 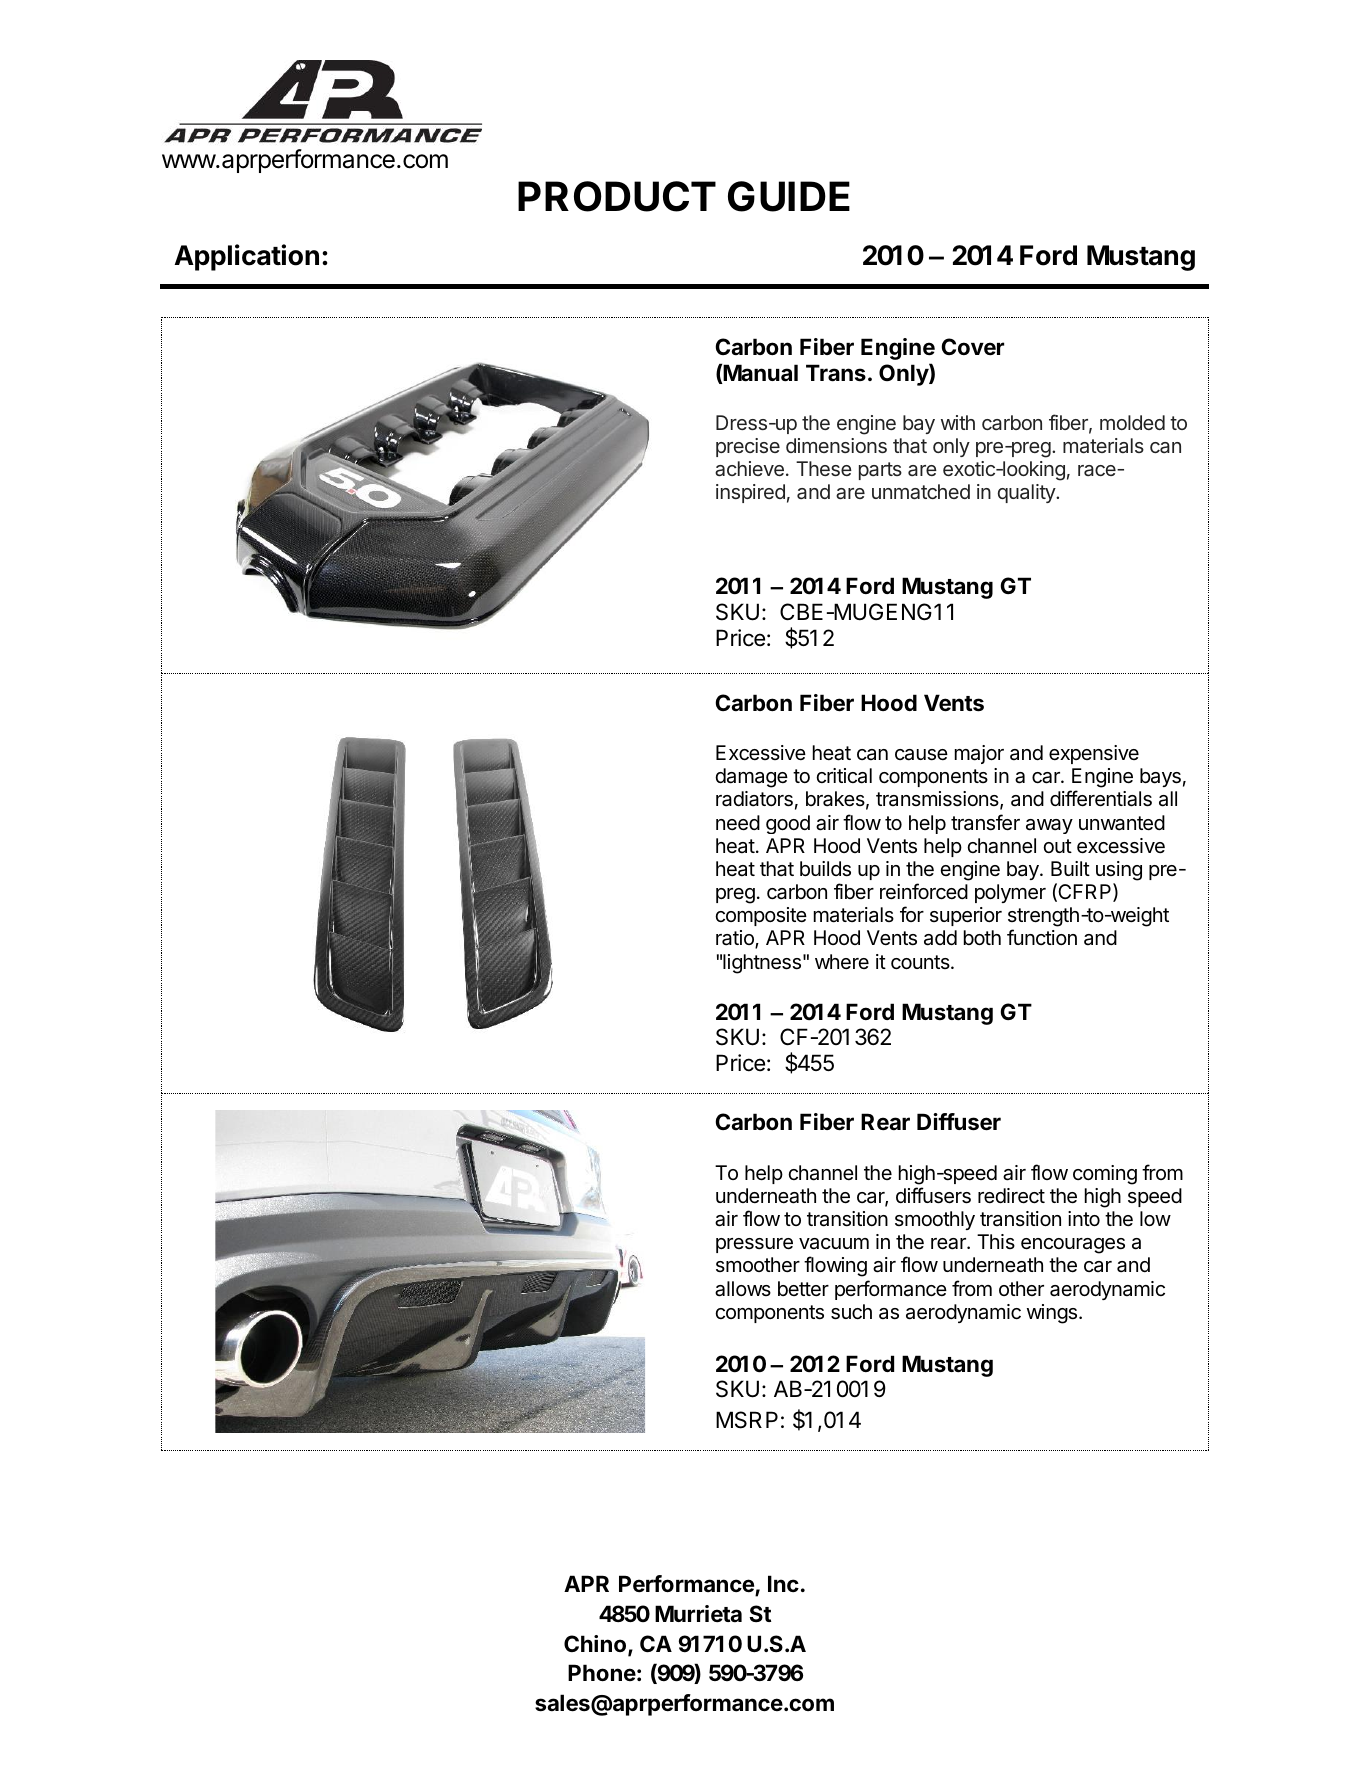 What do you see at coordinates (736, 939) in the image?
I see `ratio` at bounding box center [736, 939].
